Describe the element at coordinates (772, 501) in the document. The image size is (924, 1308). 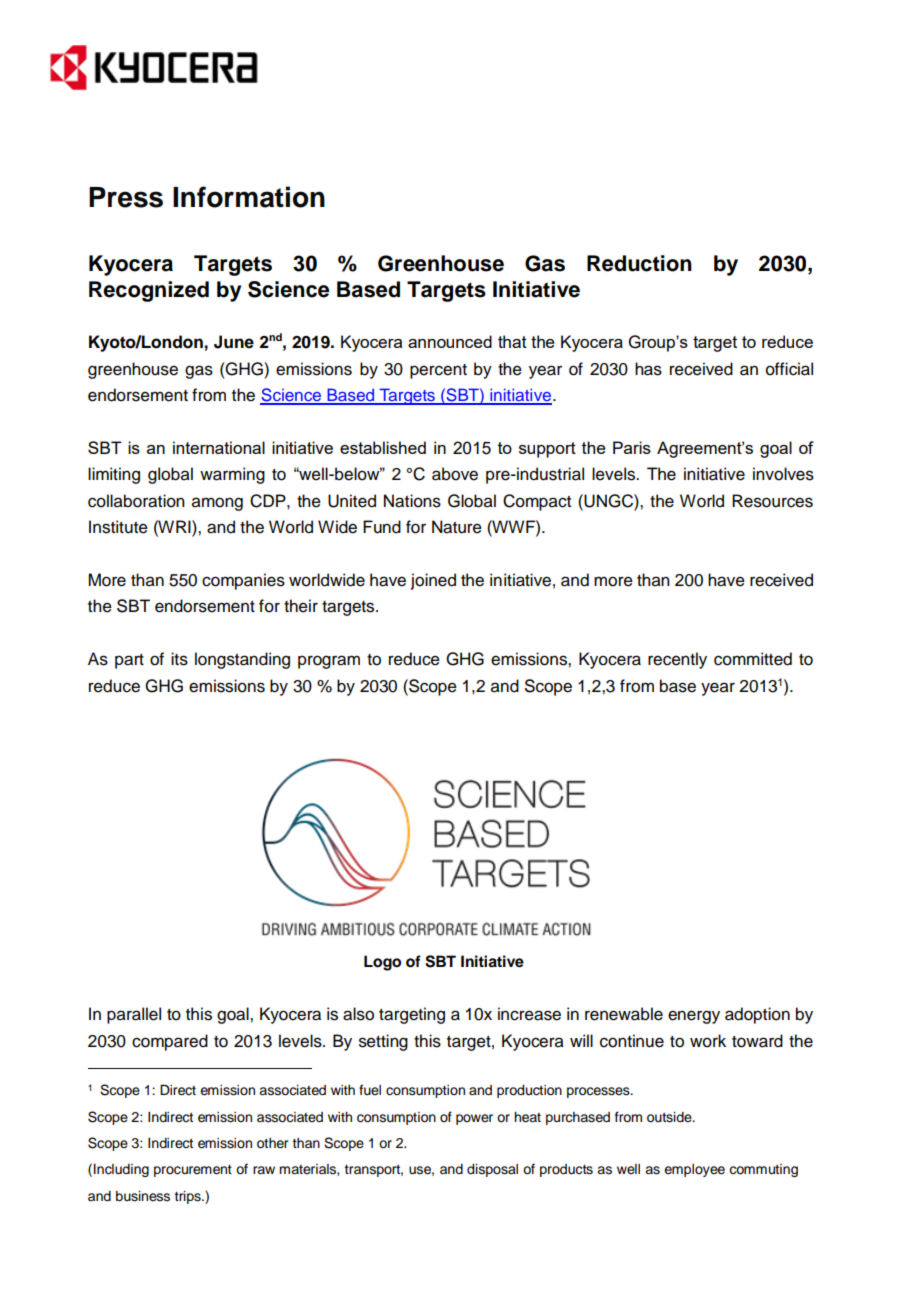
I see `Resources` at that location.
